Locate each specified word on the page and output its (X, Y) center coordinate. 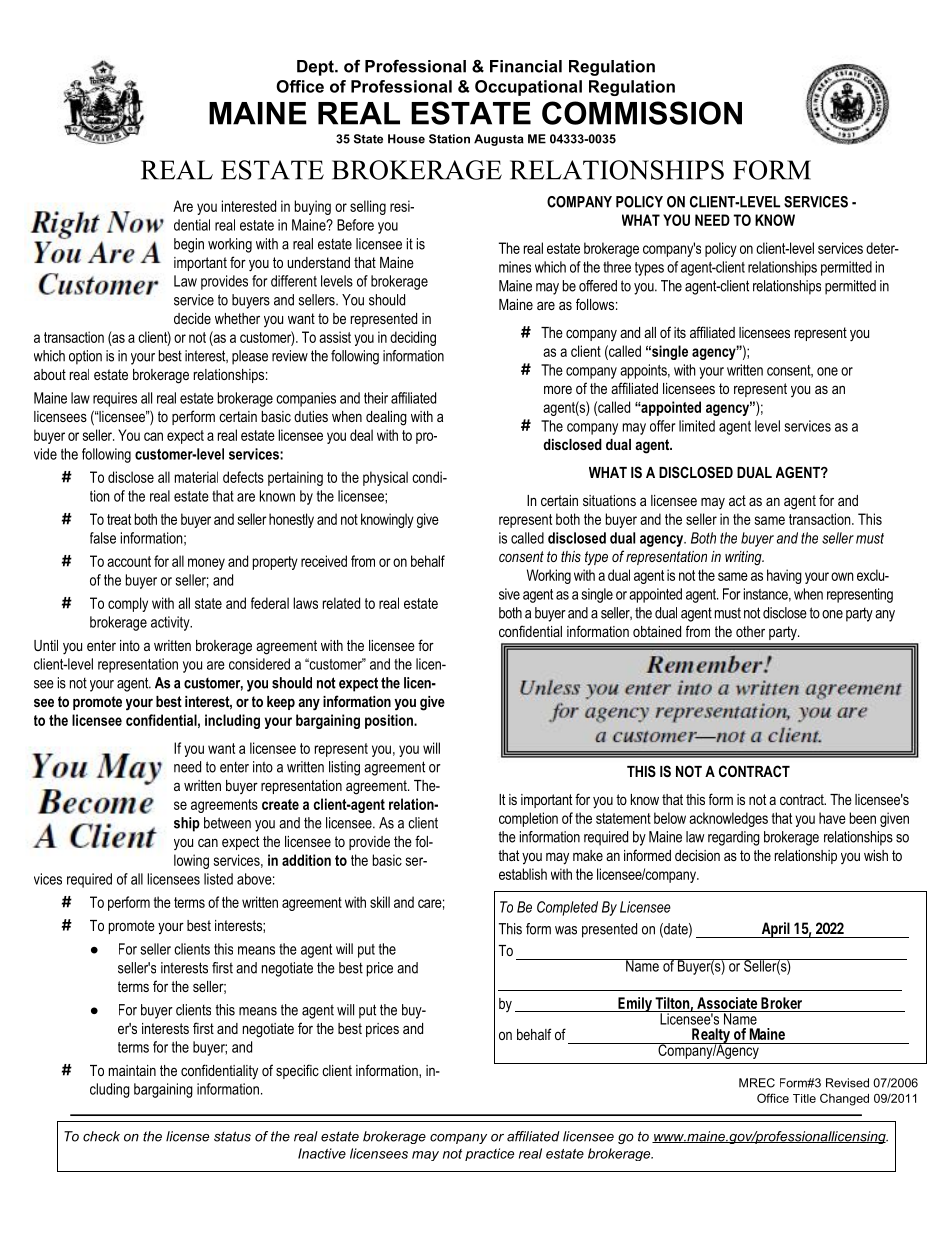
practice (489, 1154)
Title (804, 1098)
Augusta (499, 140)
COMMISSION (642, 113)
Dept (316, 68)
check (101, 1136)
